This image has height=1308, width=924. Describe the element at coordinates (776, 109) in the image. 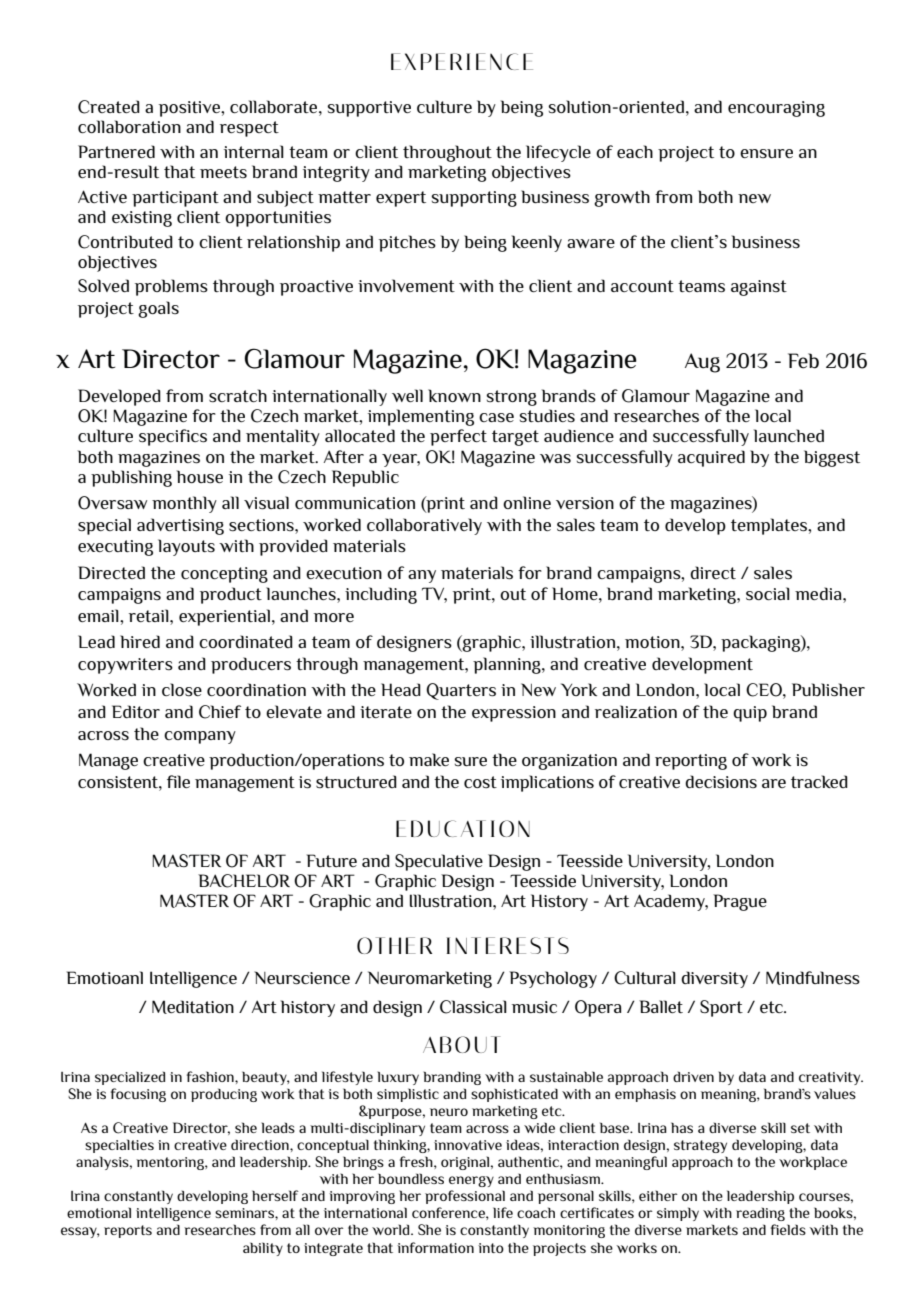

I see `encouraging` at that location.
